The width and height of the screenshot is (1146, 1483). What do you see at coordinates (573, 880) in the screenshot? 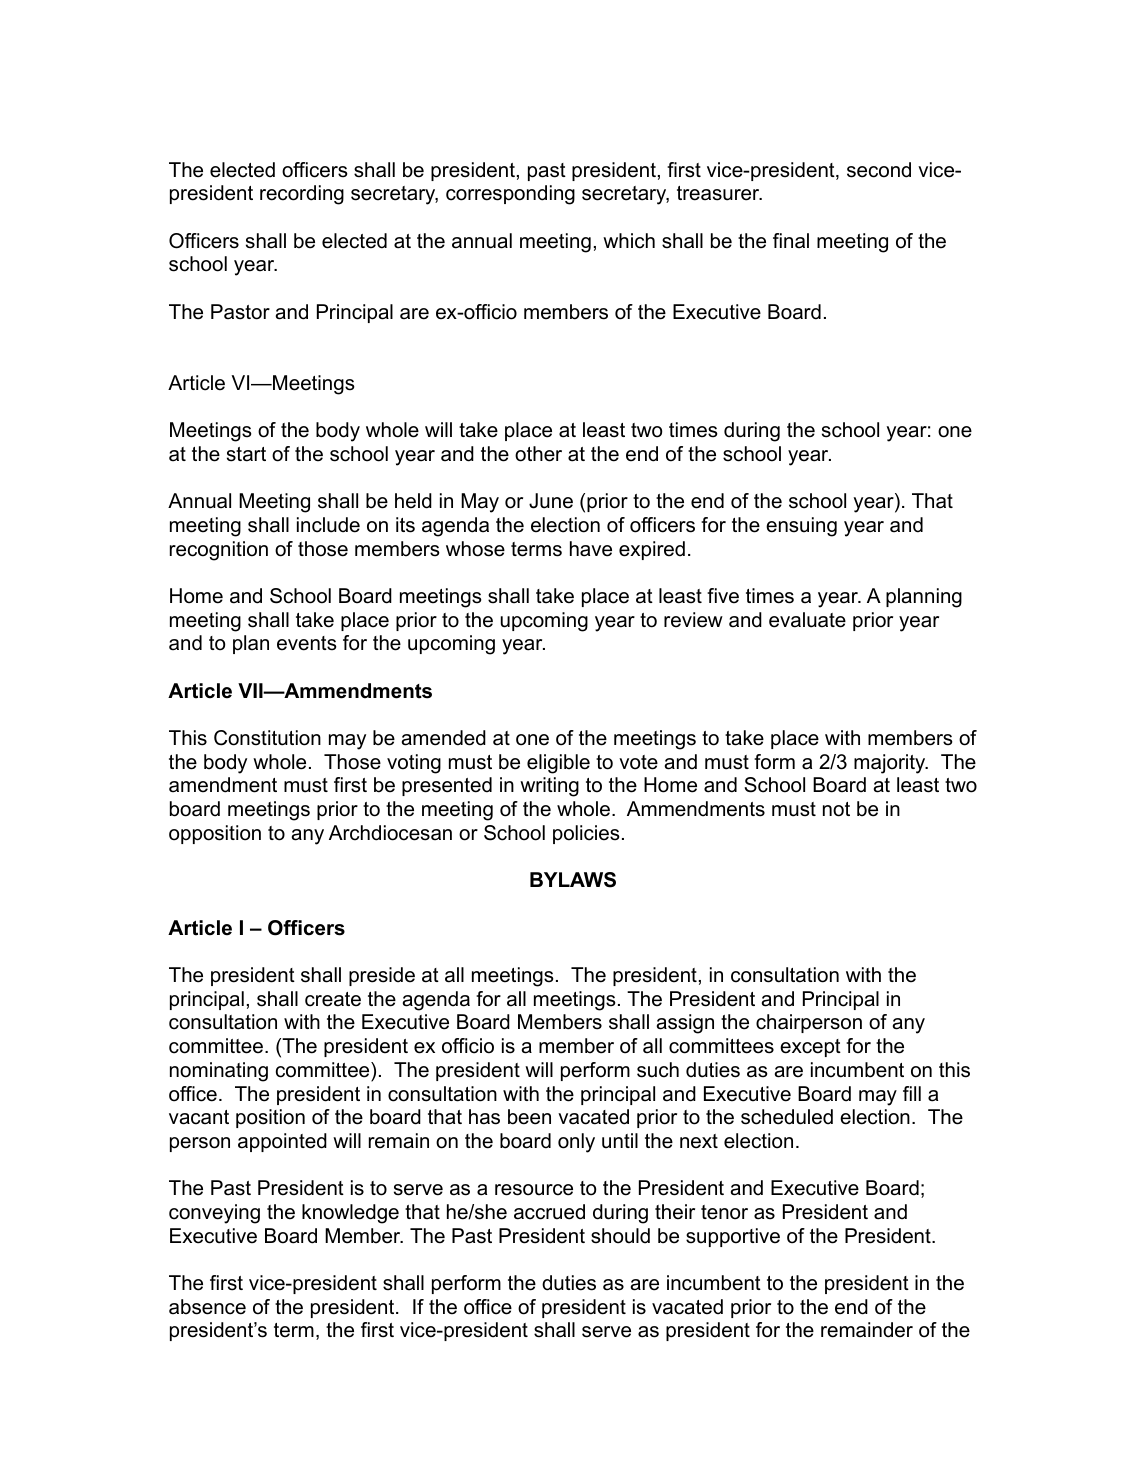
I see `BYLAWS` at bounding box center [573, 880].
